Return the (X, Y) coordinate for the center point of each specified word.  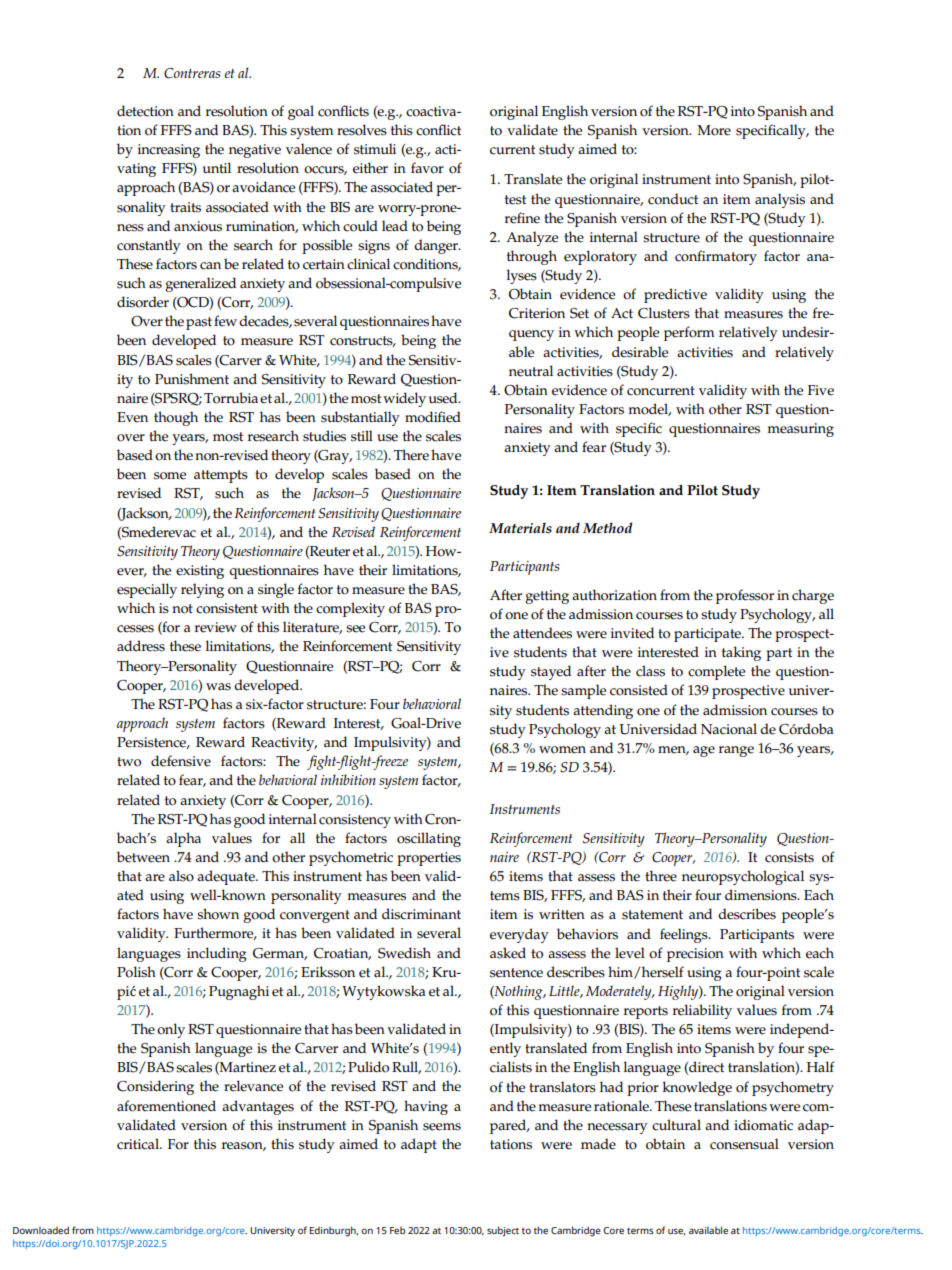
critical (139, 1144)
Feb (397, 1230)
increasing (169, 151)
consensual (744, 1144)
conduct (673, 199)
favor (427, 168)
